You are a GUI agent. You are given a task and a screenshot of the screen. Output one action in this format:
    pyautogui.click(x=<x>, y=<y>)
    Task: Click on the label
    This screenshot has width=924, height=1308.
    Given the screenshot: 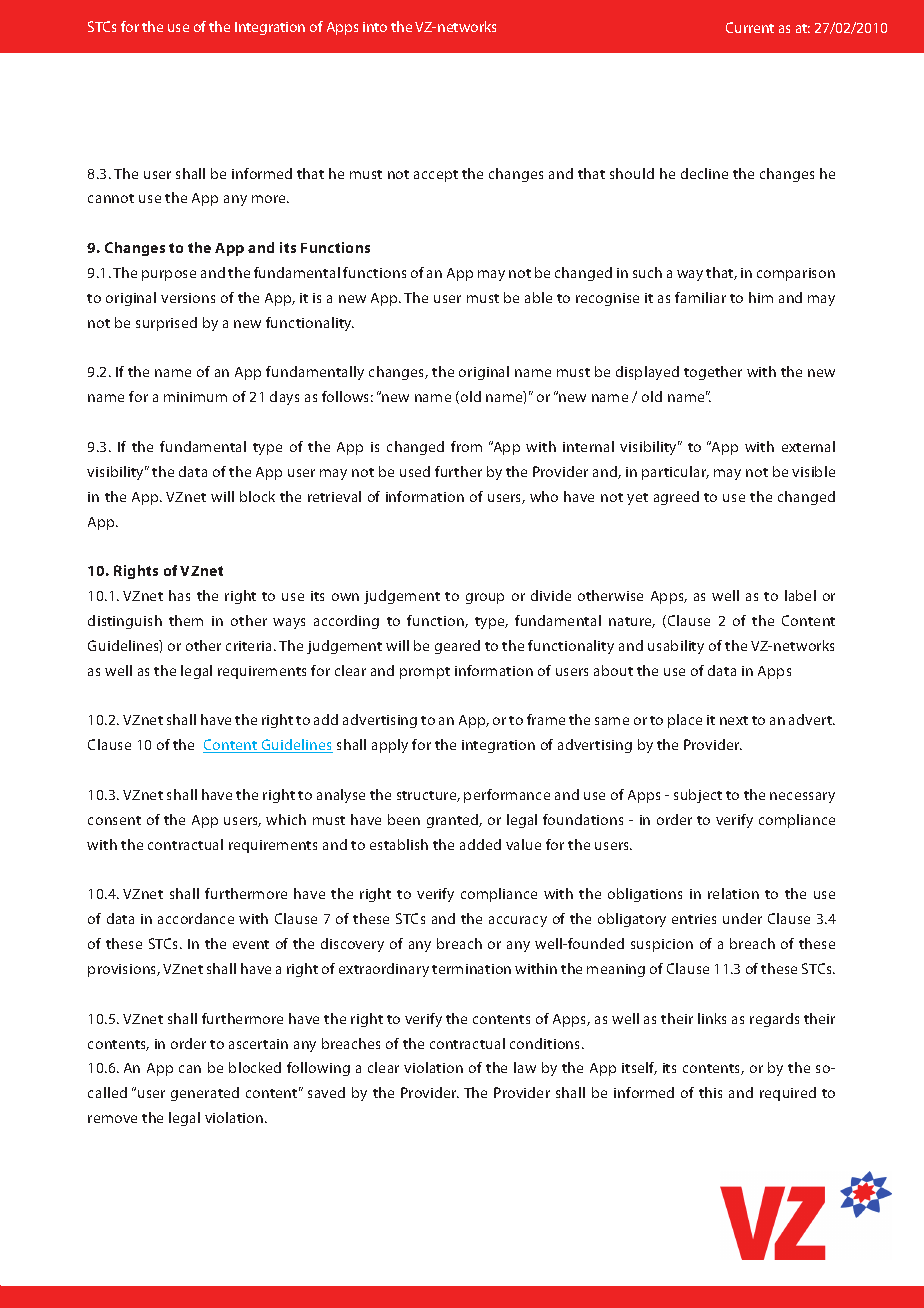 What is the action you would take?
    pyautogui.click(x=800, y=595)
